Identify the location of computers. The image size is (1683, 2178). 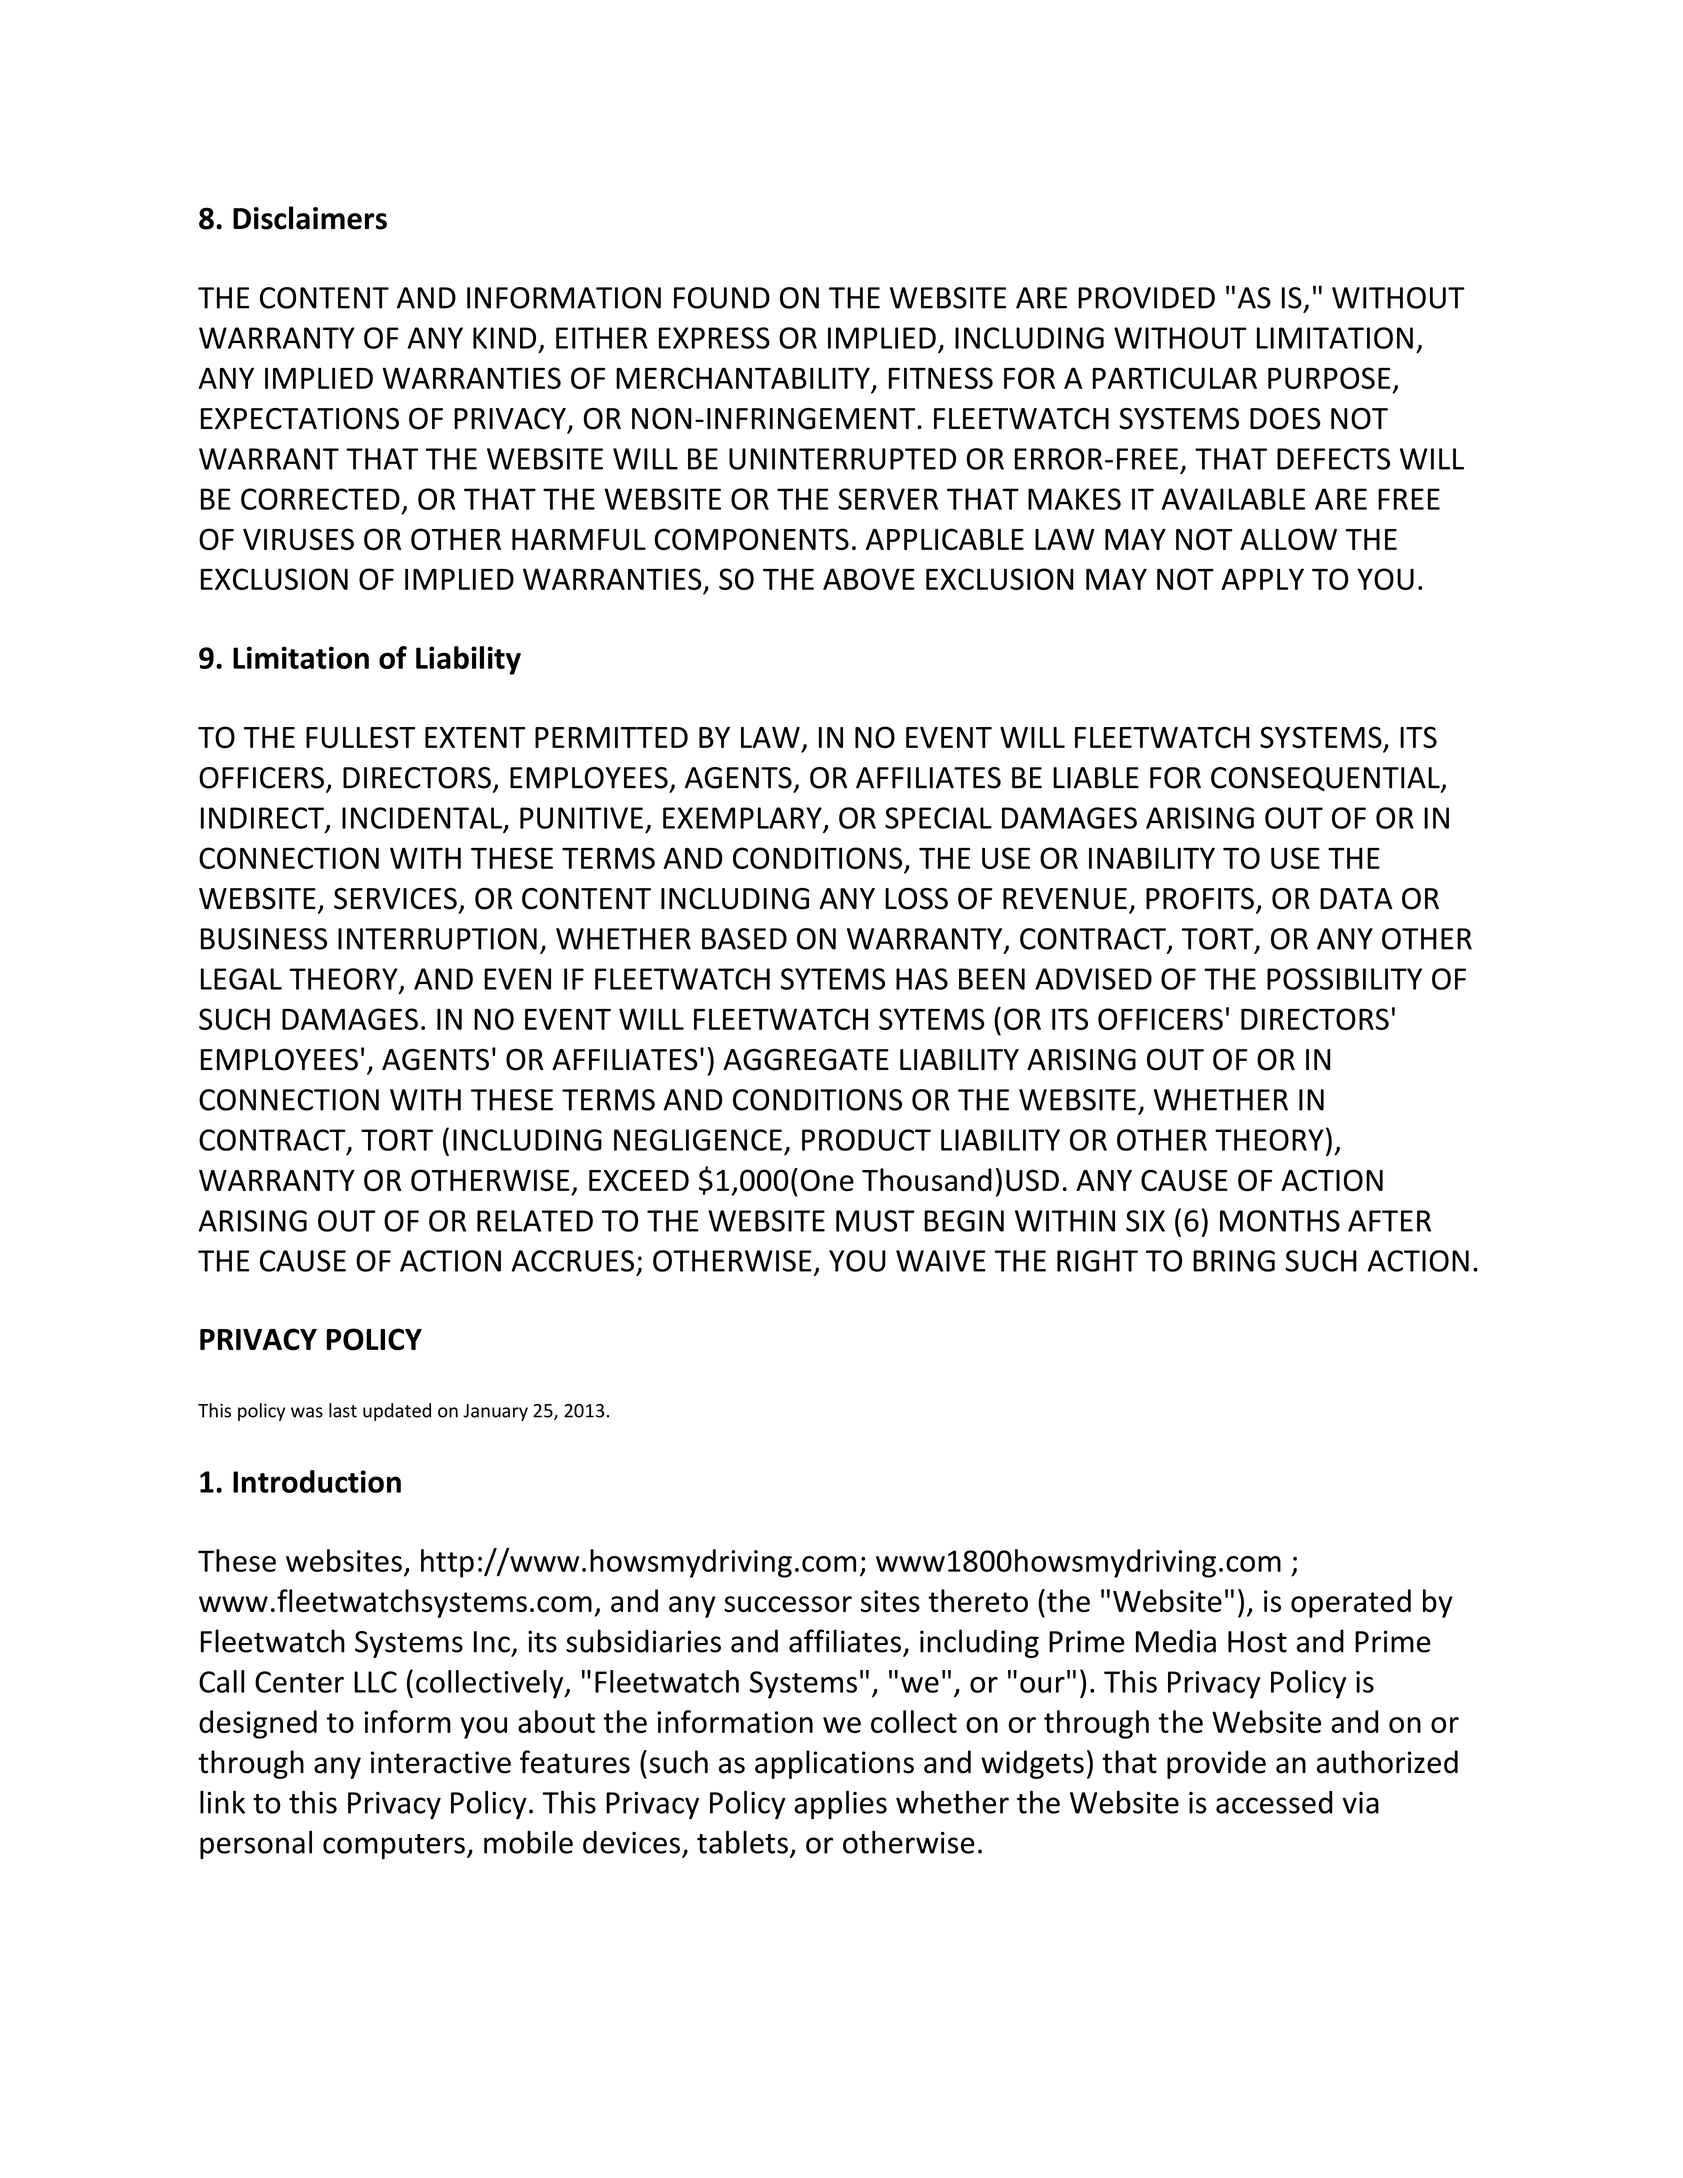
(394, 1846).
